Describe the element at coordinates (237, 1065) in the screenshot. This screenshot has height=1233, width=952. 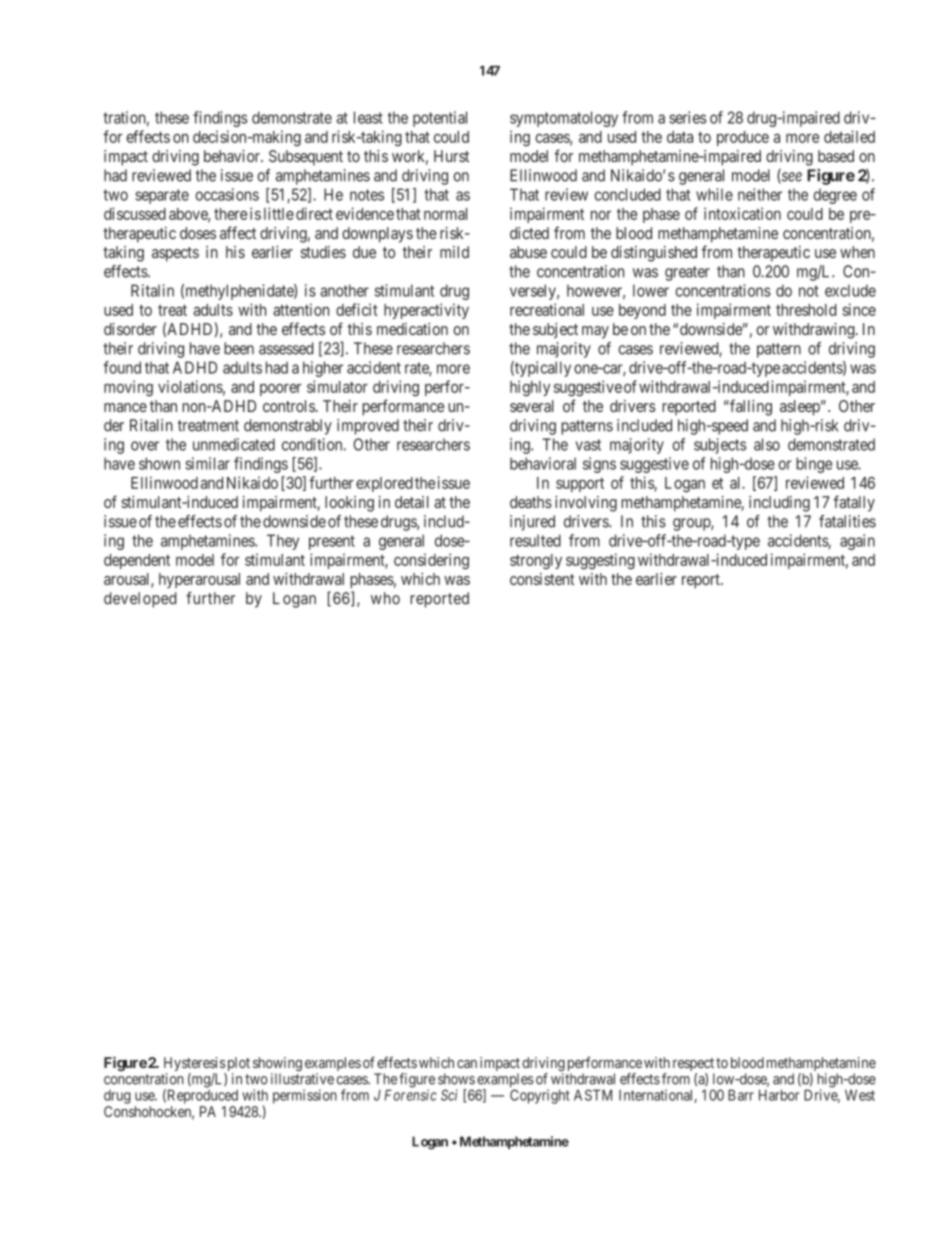
I see `plot` at that location.
